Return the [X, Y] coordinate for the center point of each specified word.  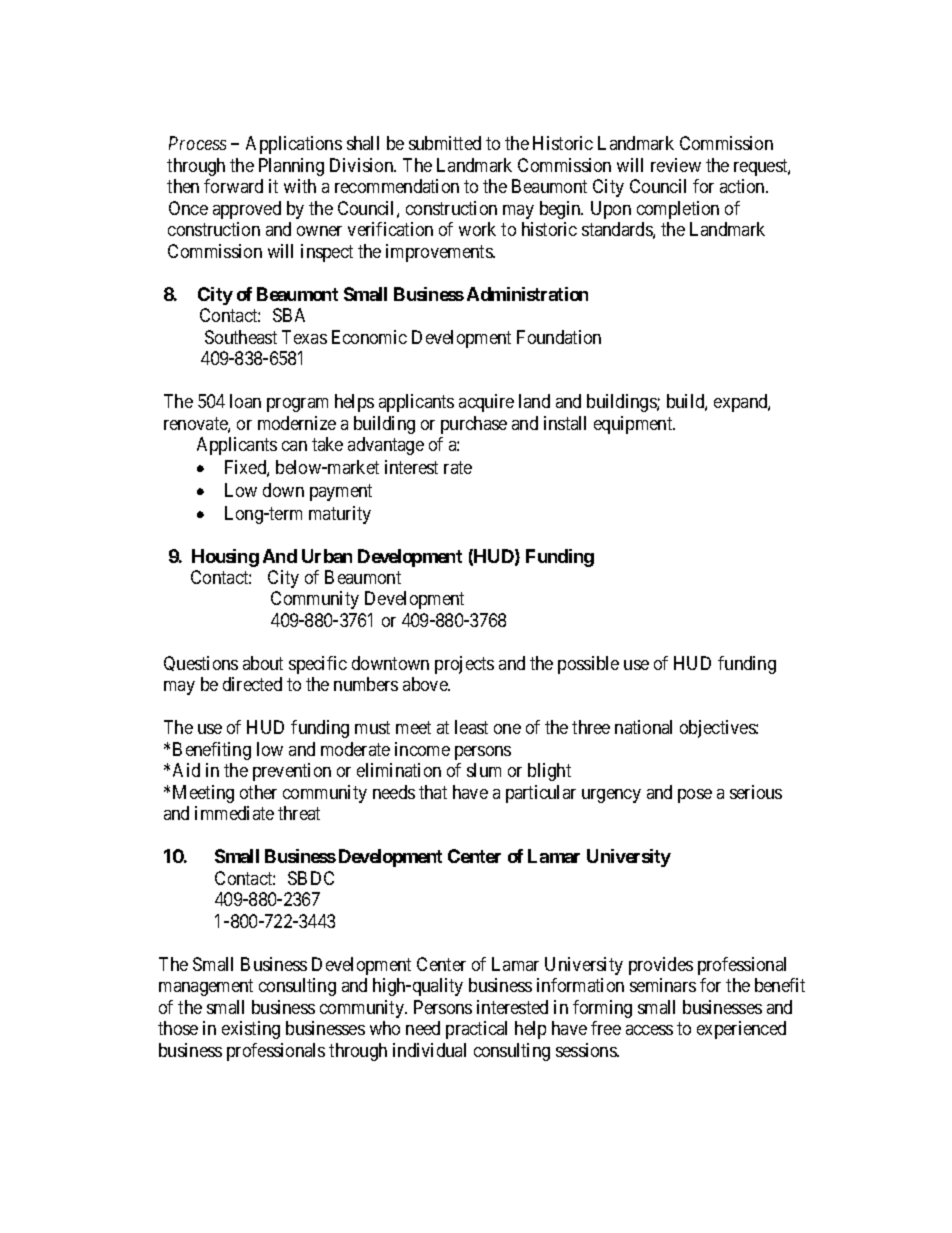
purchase [474, 425]
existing [251, 1030]
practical [476, 1030]
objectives [718, 729]
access [649, 1030]
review [676, 165]
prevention [292, 772]
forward [233, 186]
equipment [634, 425]
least [471, 727]
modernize [297, 423]
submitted [445, 143]
